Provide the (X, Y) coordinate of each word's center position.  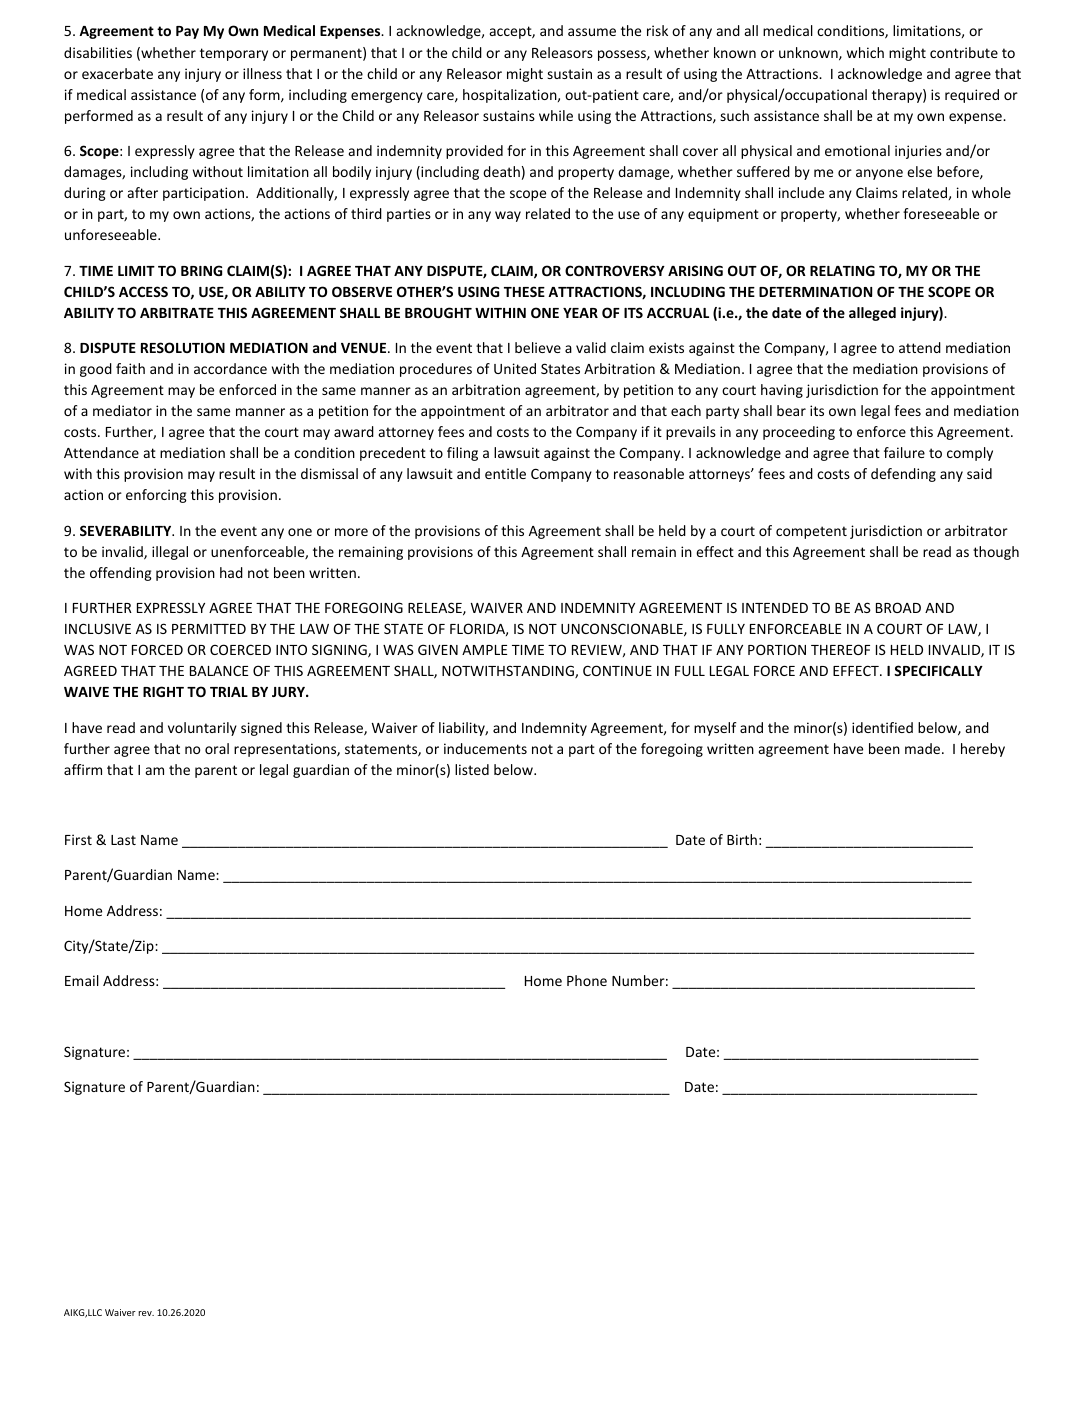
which (865, 52)
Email (82, 980)
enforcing (156, 496)
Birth (742, 839)
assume (592, 32)
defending (903, 475)
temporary (234, 54)
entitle (505, 473)
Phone (587, 980)
